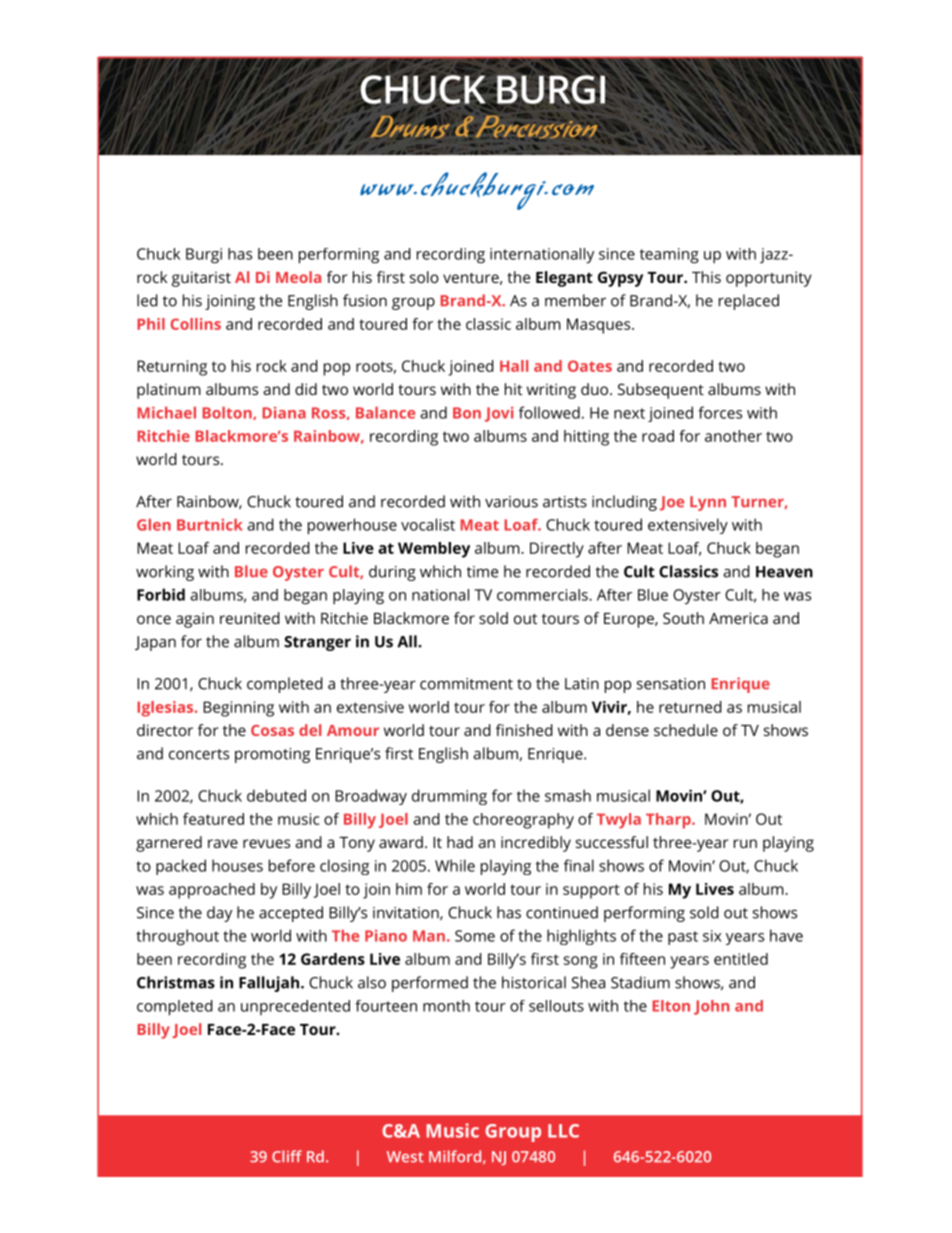 The height and width of the screenshot is (1233, 952). What do you see at coordinates (250, 618) in the screenshot?
I see `reunited` at bounding box center [250, 618].
